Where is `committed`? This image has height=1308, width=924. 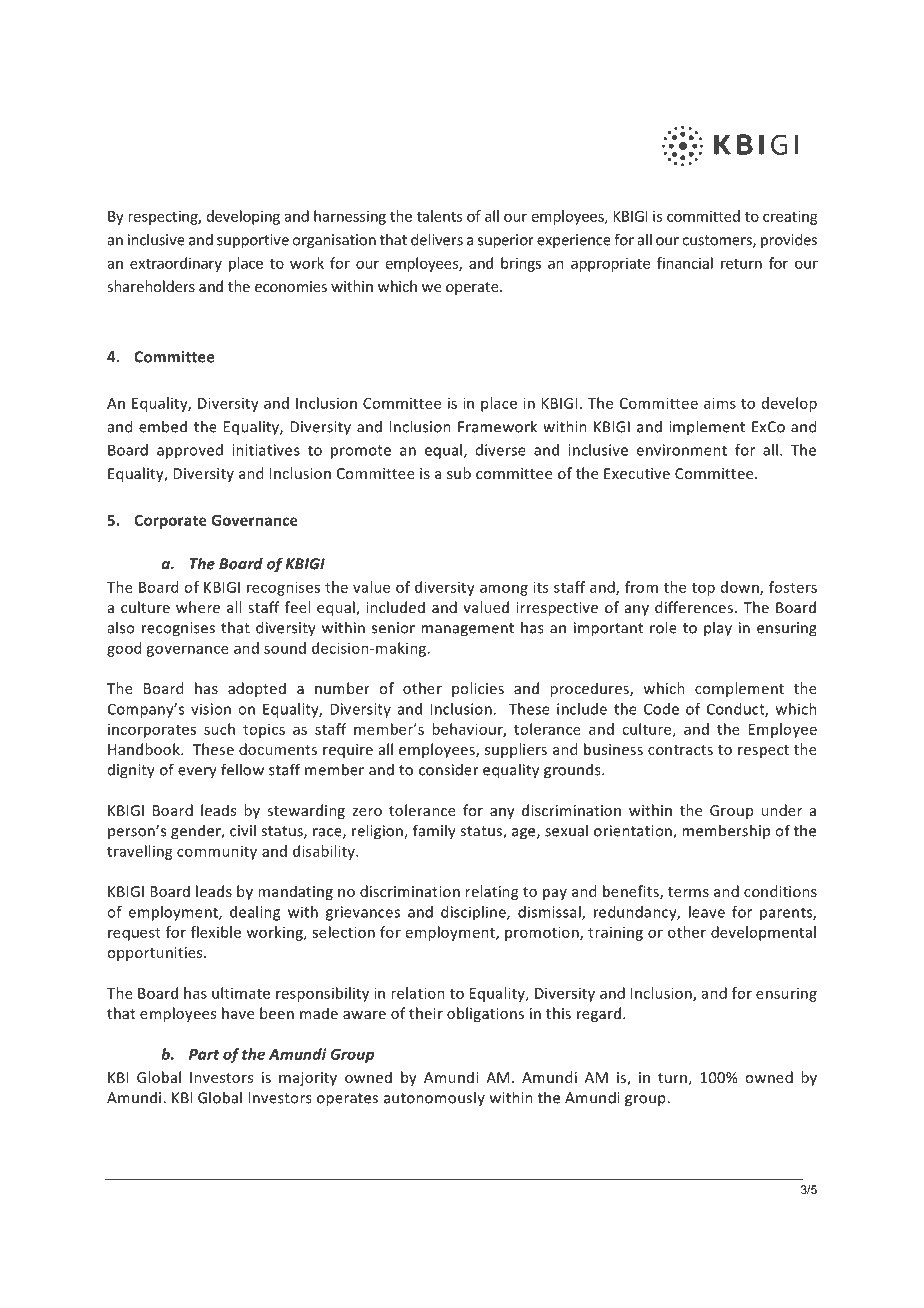
committed is located at coordinates (703, 216).
